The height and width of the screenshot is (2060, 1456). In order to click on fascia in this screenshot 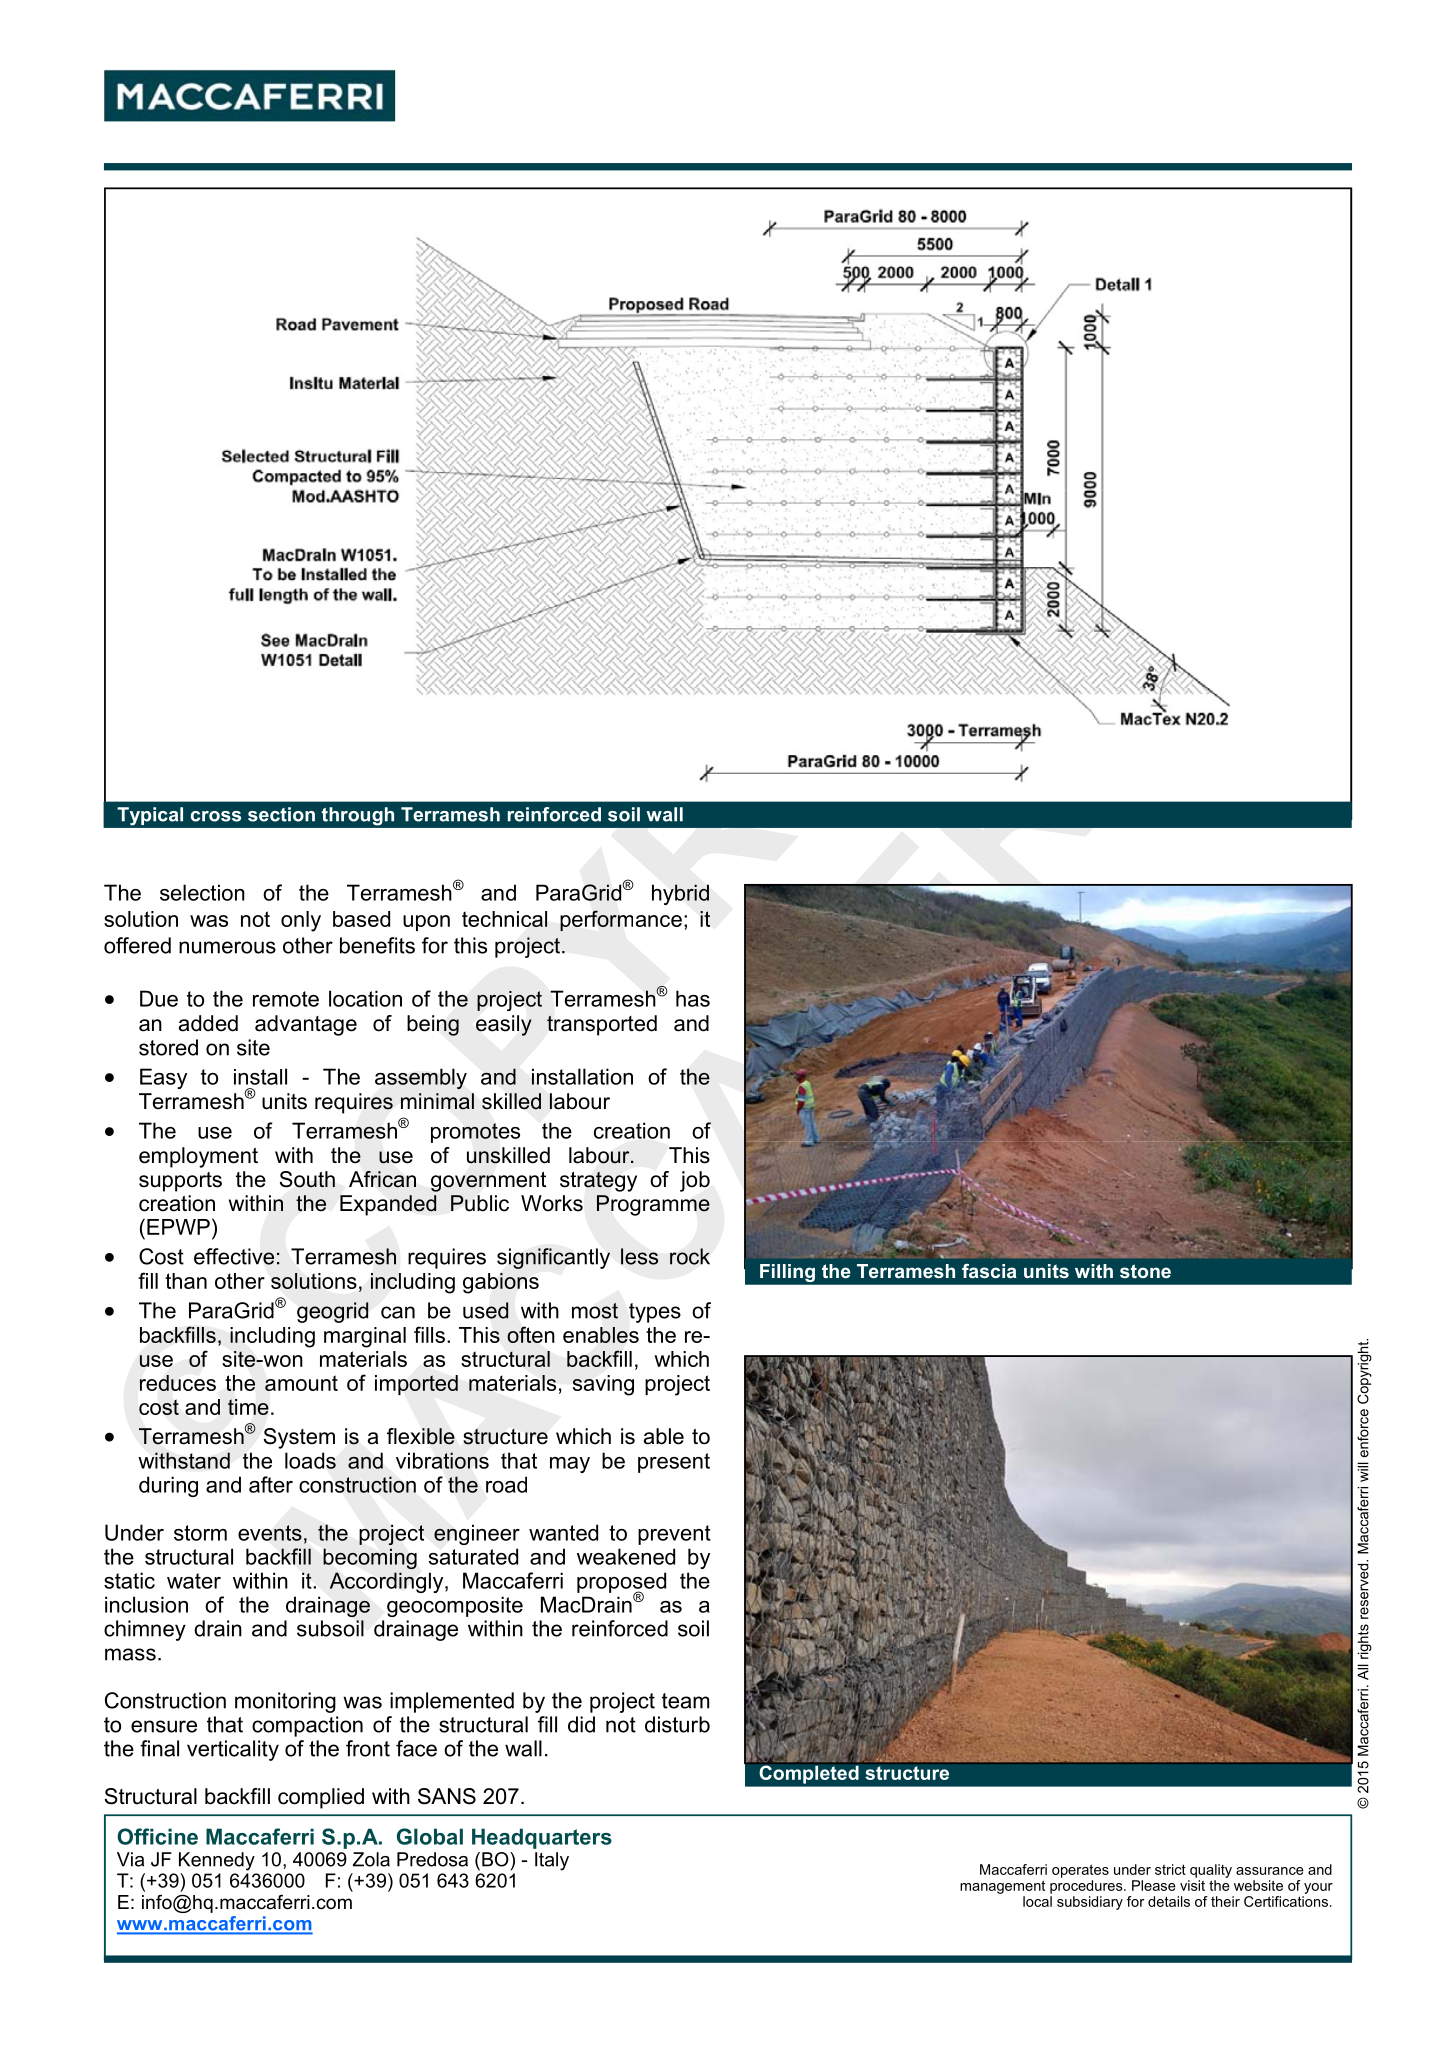, I will do `click(989, 1271)`.
